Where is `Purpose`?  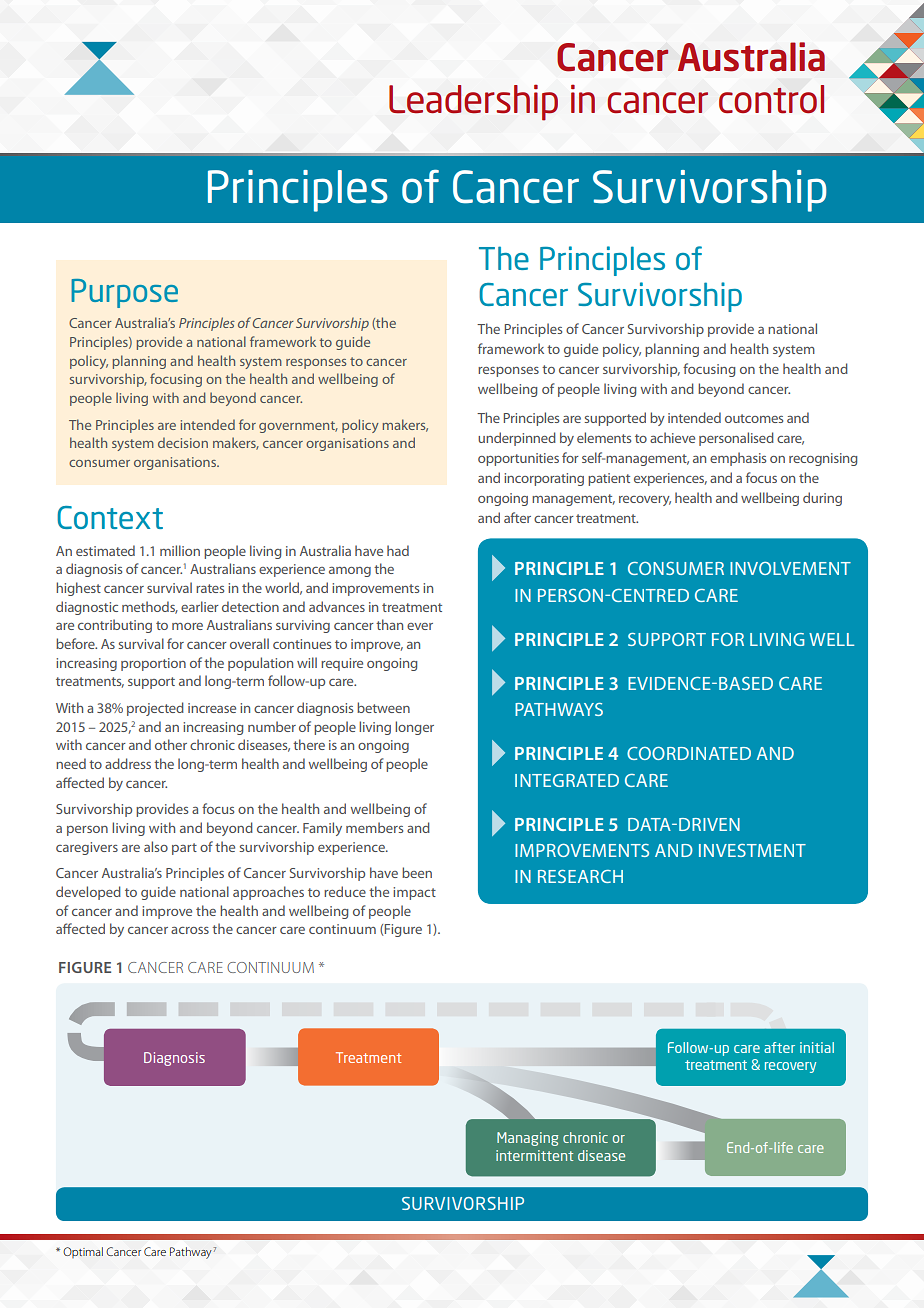
Purpose is located at coordinates (124, 293).
